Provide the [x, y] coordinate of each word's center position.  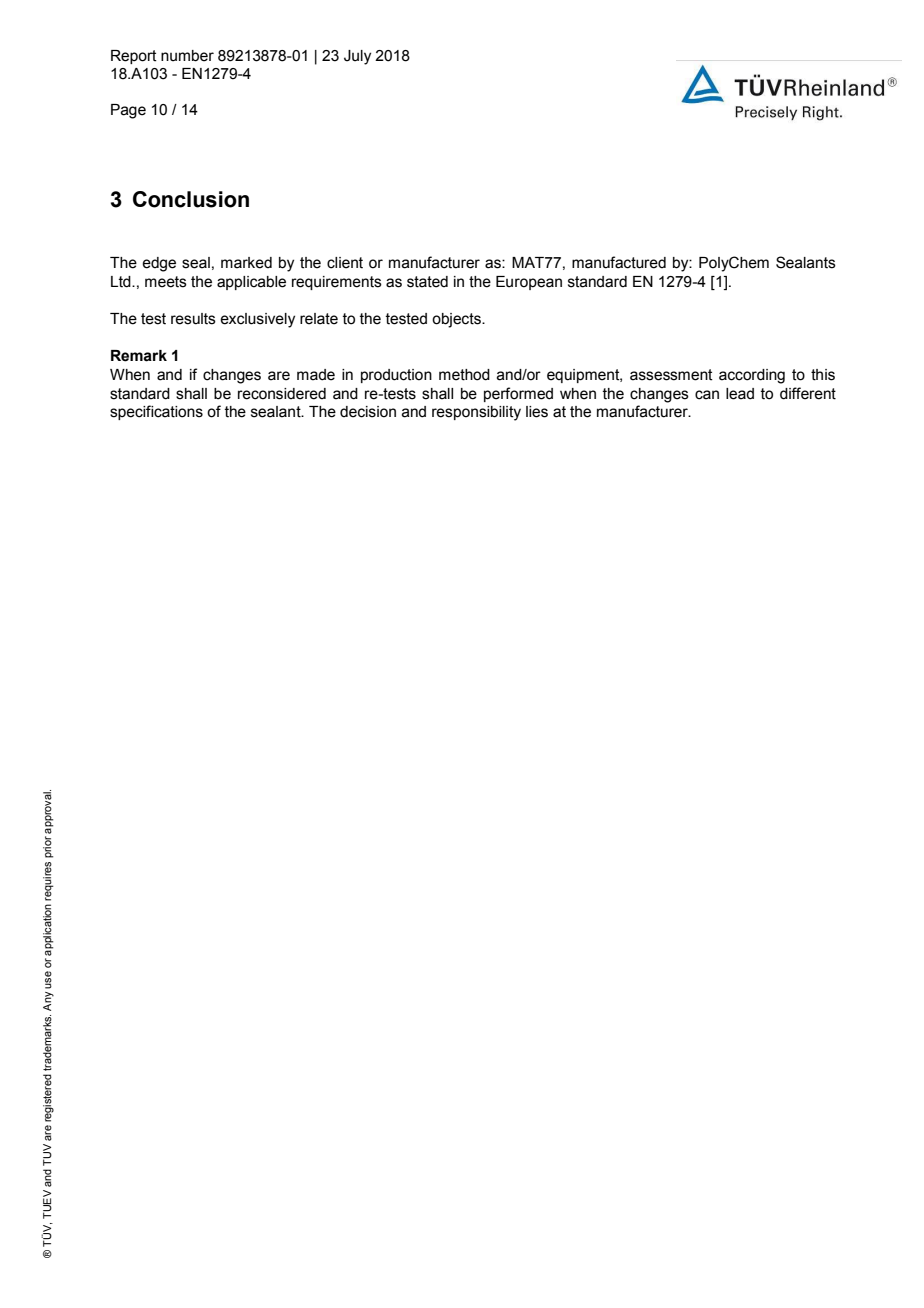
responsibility [476, 413]
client [345, 263]
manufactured [619, 262]
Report [134, 57]
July [357, 57]
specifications [156, 412]
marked [246, 263]
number [187, 56]
